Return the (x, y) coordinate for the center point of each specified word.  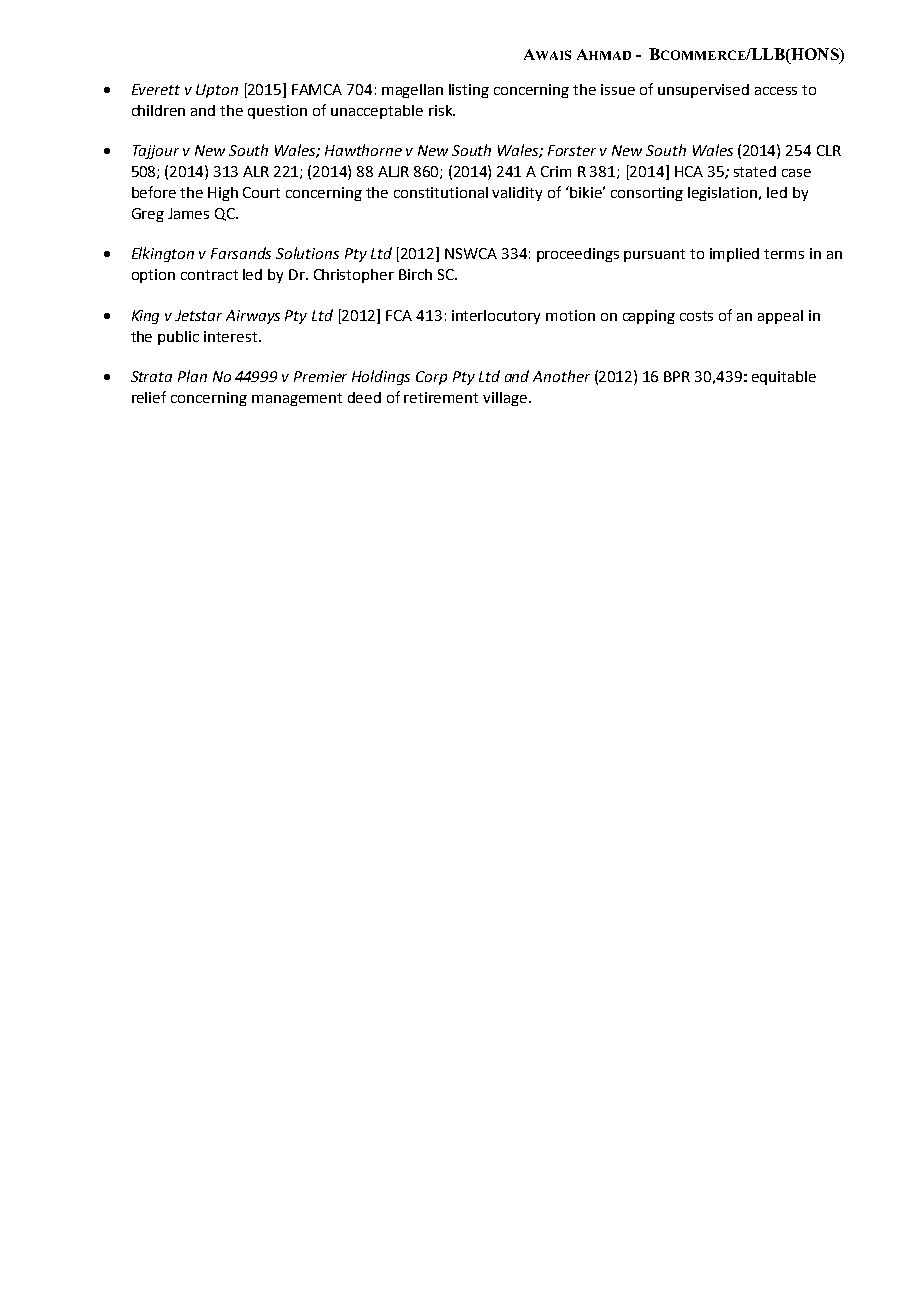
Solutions (307, 253)
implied (734, 255)
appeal (780, 317)
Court (261, 192)
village (505, 399)
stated (755, 171)
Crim (556, 171)
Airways (253, 317)
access (776, 91)
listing (469, 91)
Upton (217, 91)
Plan (192, 376)
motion (570, 315)
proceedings (578, 255)
